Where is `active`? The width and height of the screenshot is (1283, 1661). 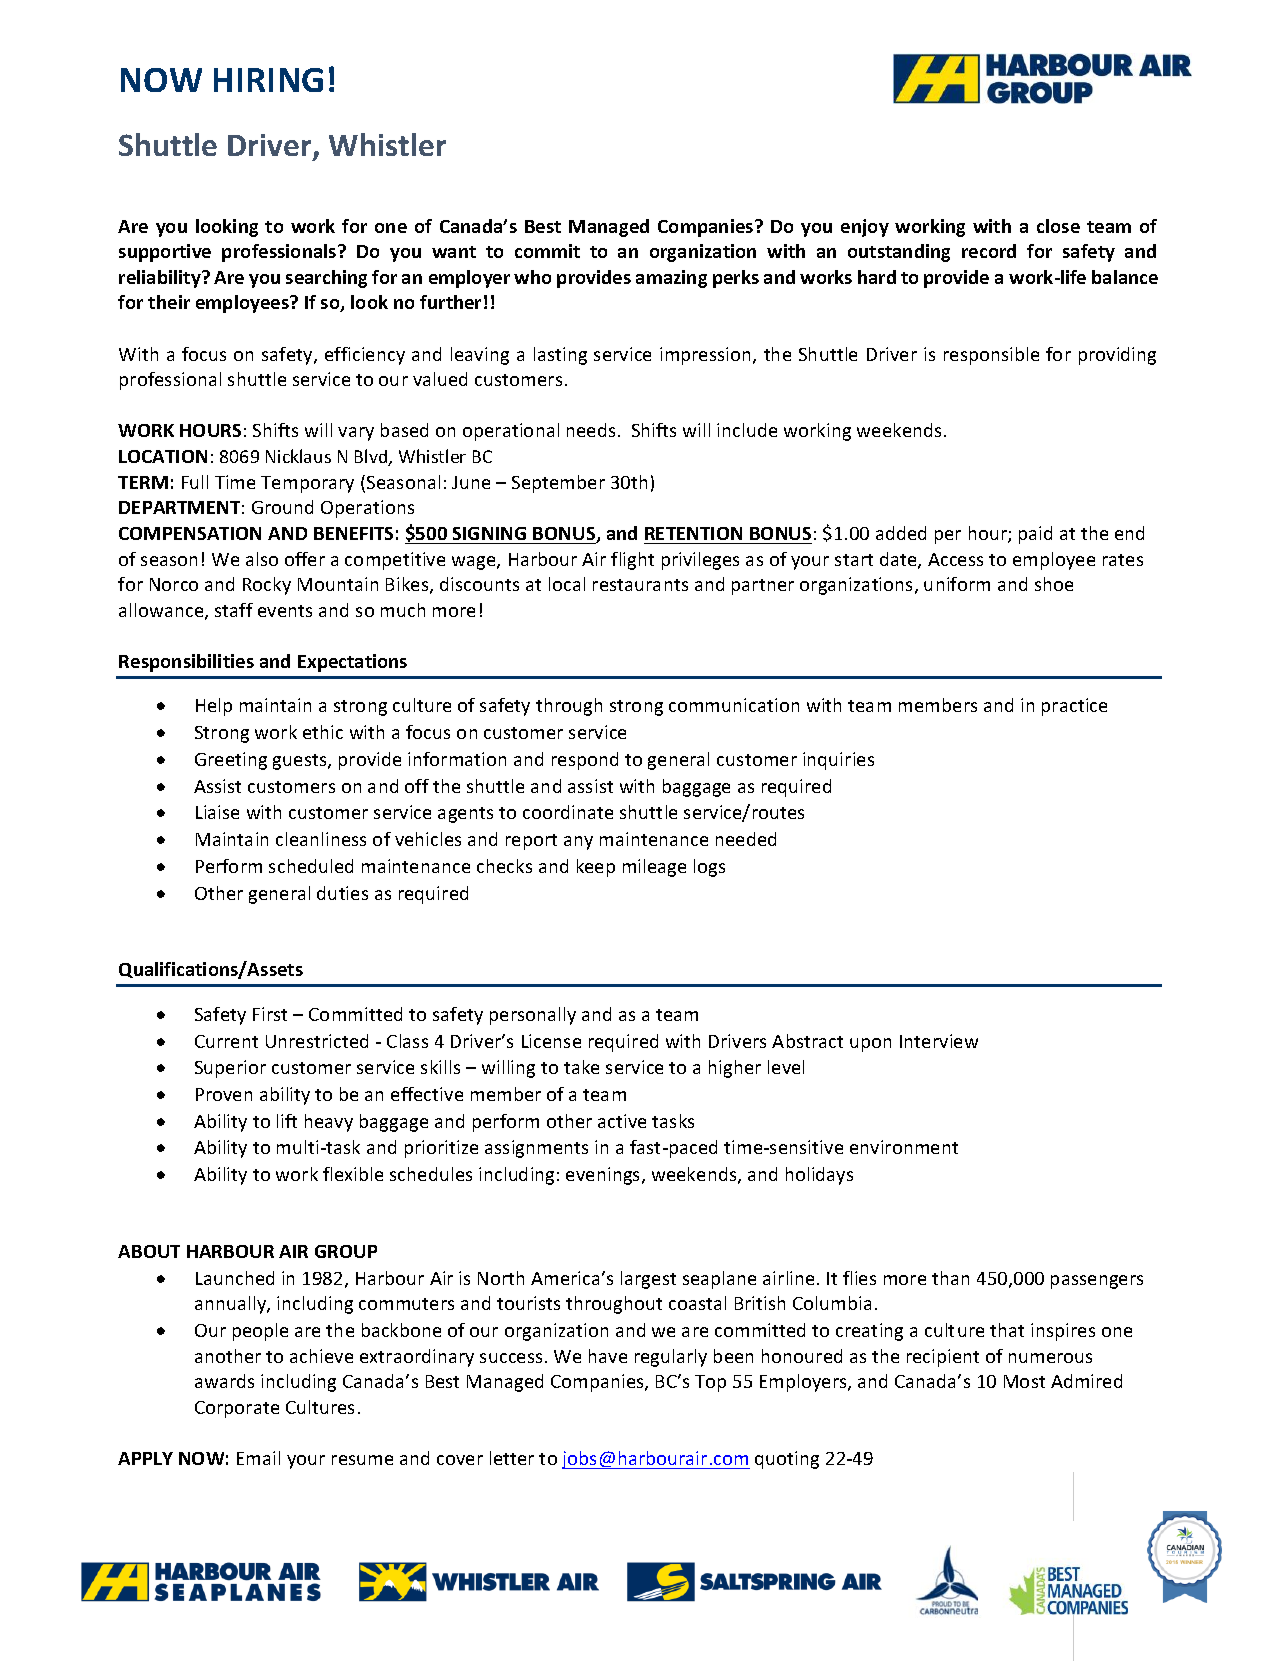
active is located at coordinates (622, 1121).
